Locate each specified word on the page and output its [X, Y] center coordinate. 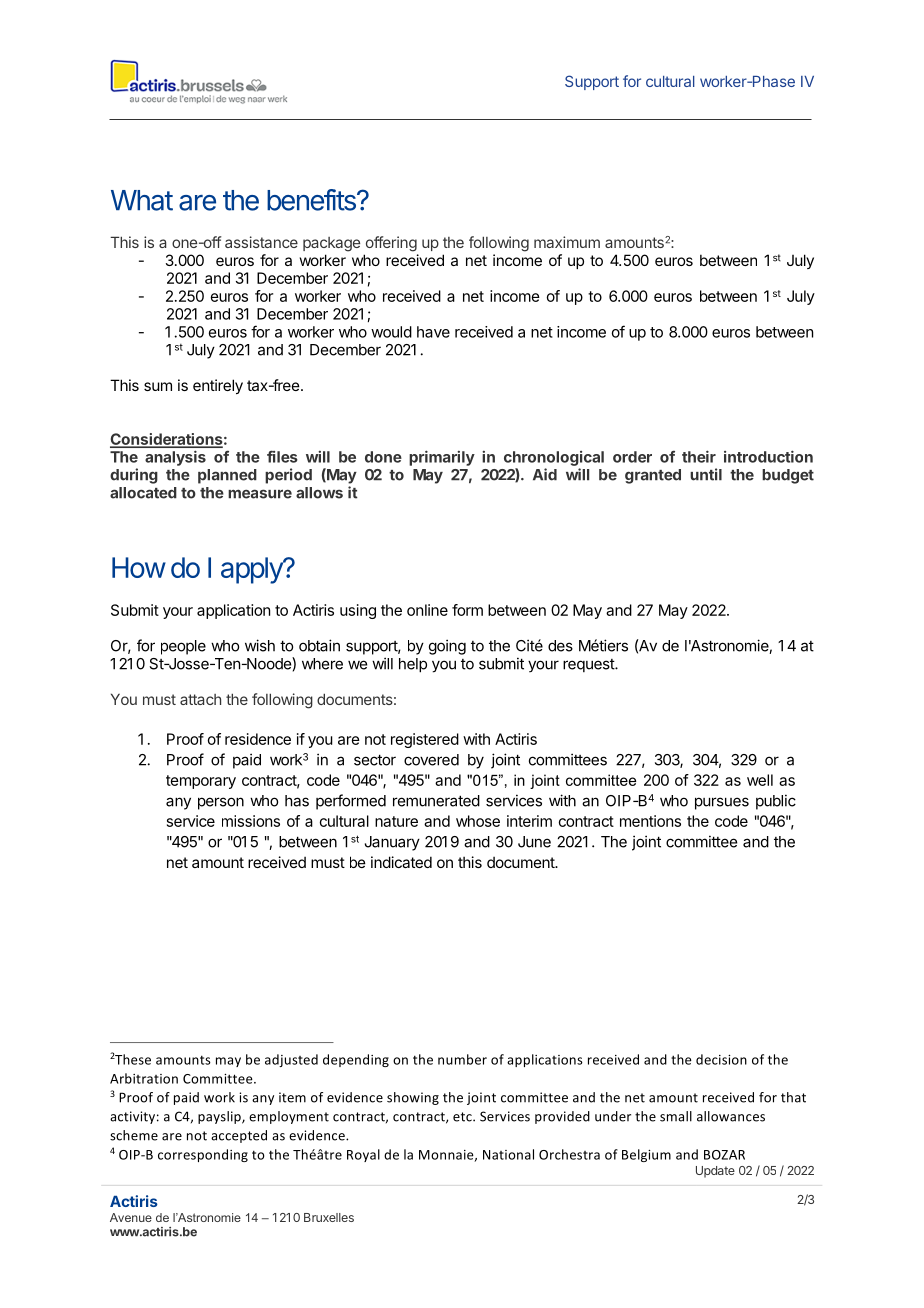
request [589, 665]
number [462, 1059]
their [699, 456]
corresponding [203, 1155]
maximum [567, 242]
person [221, 803]
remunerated [436, 801]
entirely [218, 386]
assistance [261, 242]
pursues [722, 803]
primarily [442, 458]
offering [391, 244]
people [183, 647]
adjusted [291, 1060]
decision [721, 1059]
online [427, 610]
